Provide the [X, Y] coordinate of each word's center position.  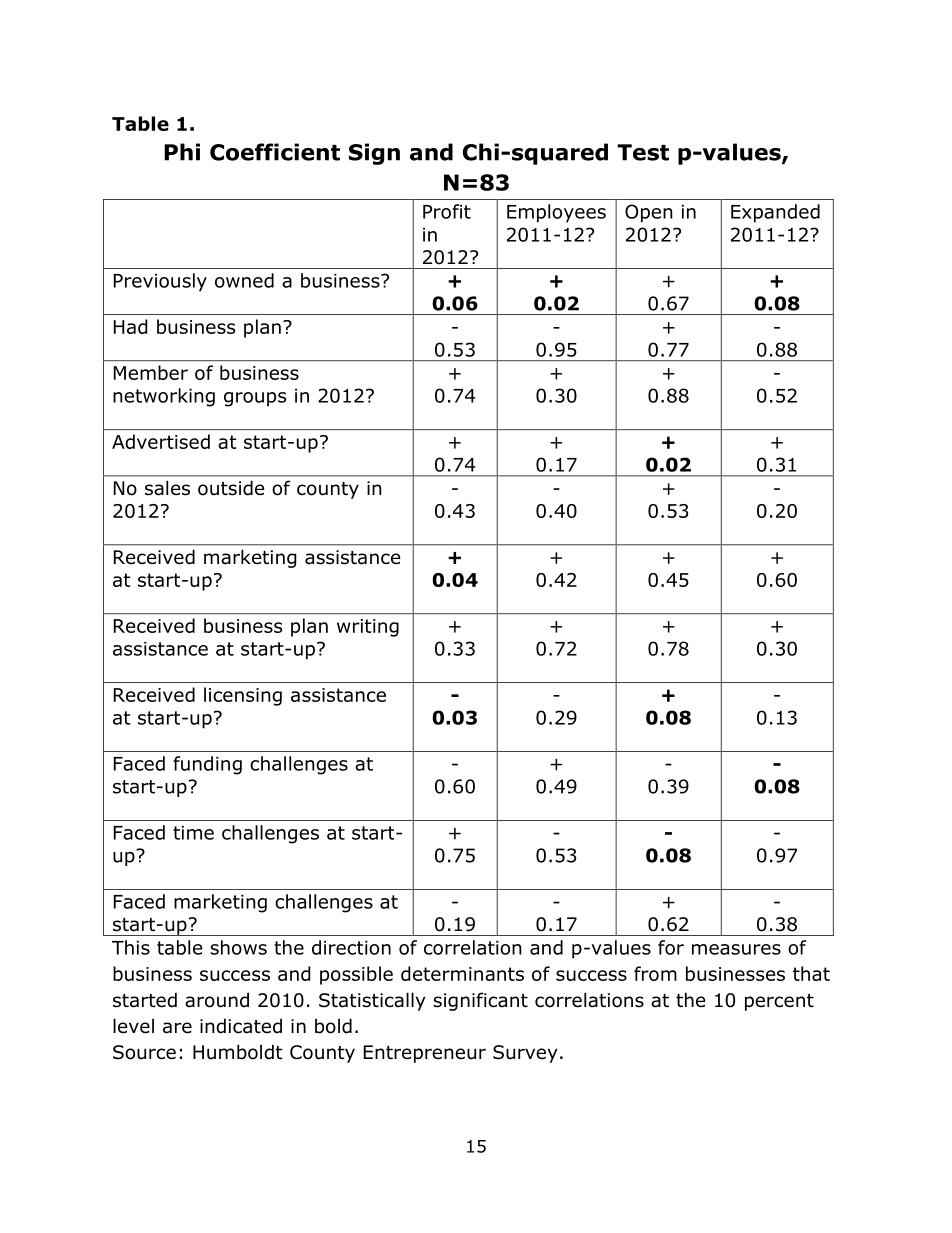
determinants [462, 973]
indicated [241, 1026]
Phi [182, 152]
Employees [556, 213]
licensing [243, 696]
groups [255, 399]
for [671, 947]
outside [231, 488]
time [193, 833]
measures [736, 949]
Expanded [775, 213]
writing [368, 628]
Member [151, 372]
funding [207, 765]
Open [649, 213]
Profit [447, 211]
